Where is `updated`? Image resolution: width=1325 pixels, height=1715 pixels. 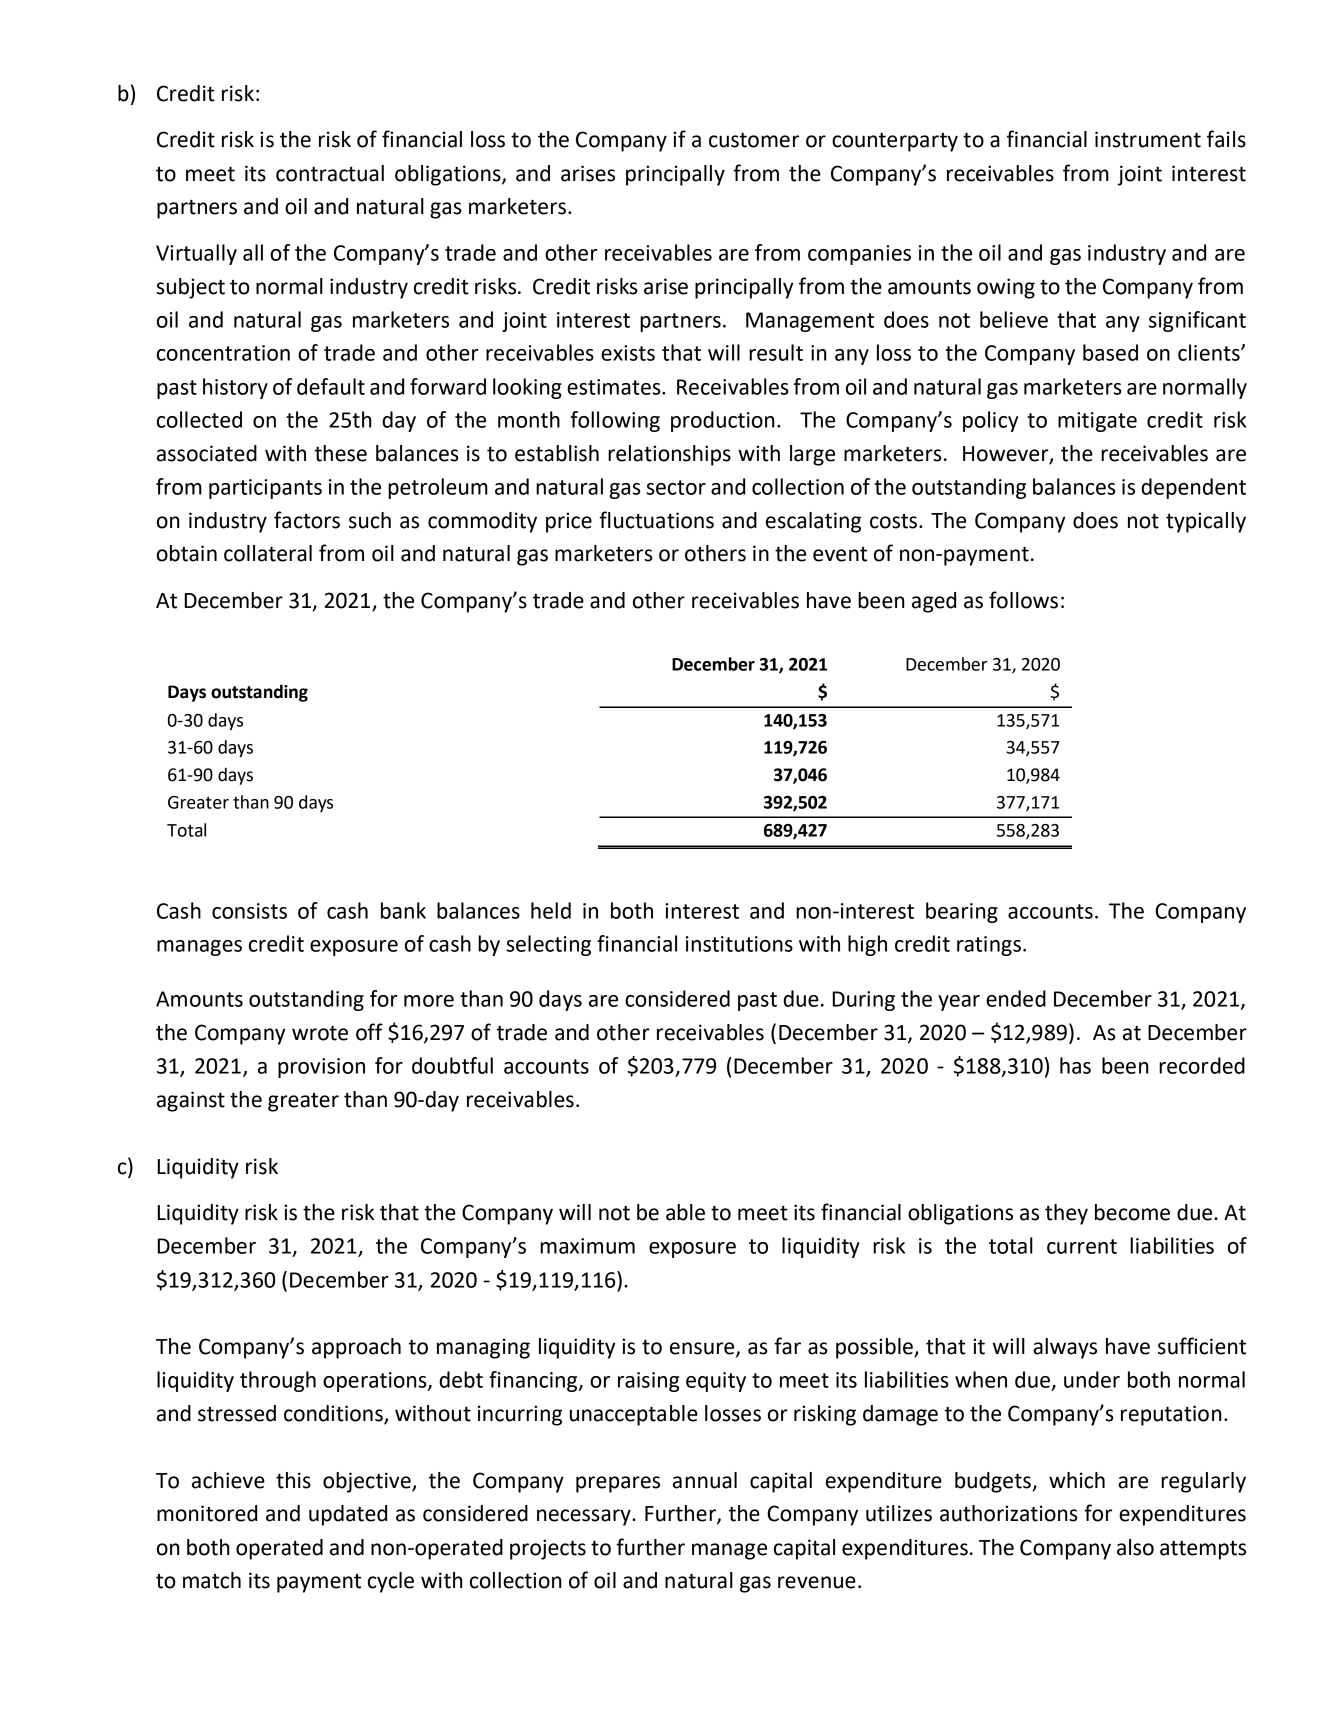 updated is located at coordinates (348, 1515).
